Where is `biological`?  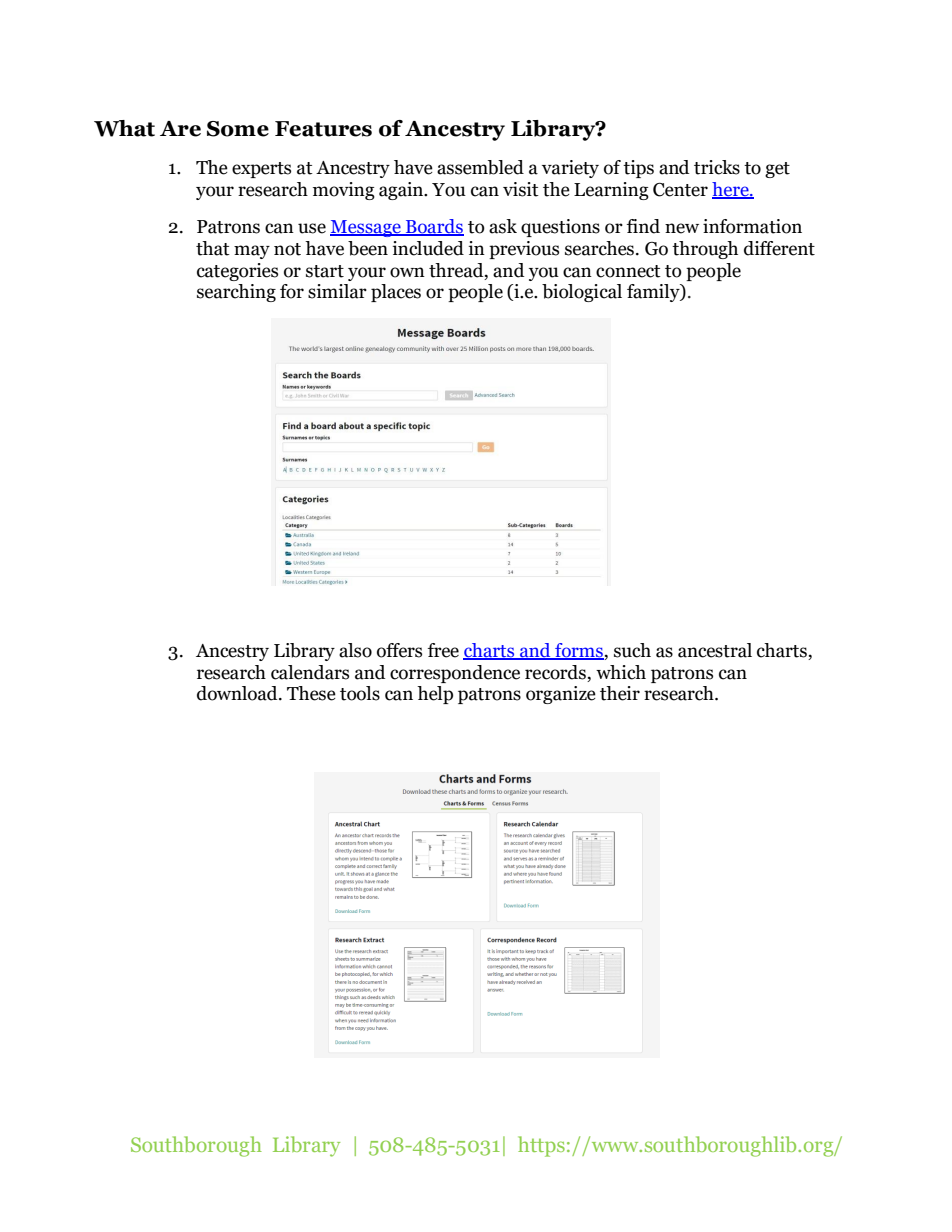 biological is located at coordinates (582, 293).
